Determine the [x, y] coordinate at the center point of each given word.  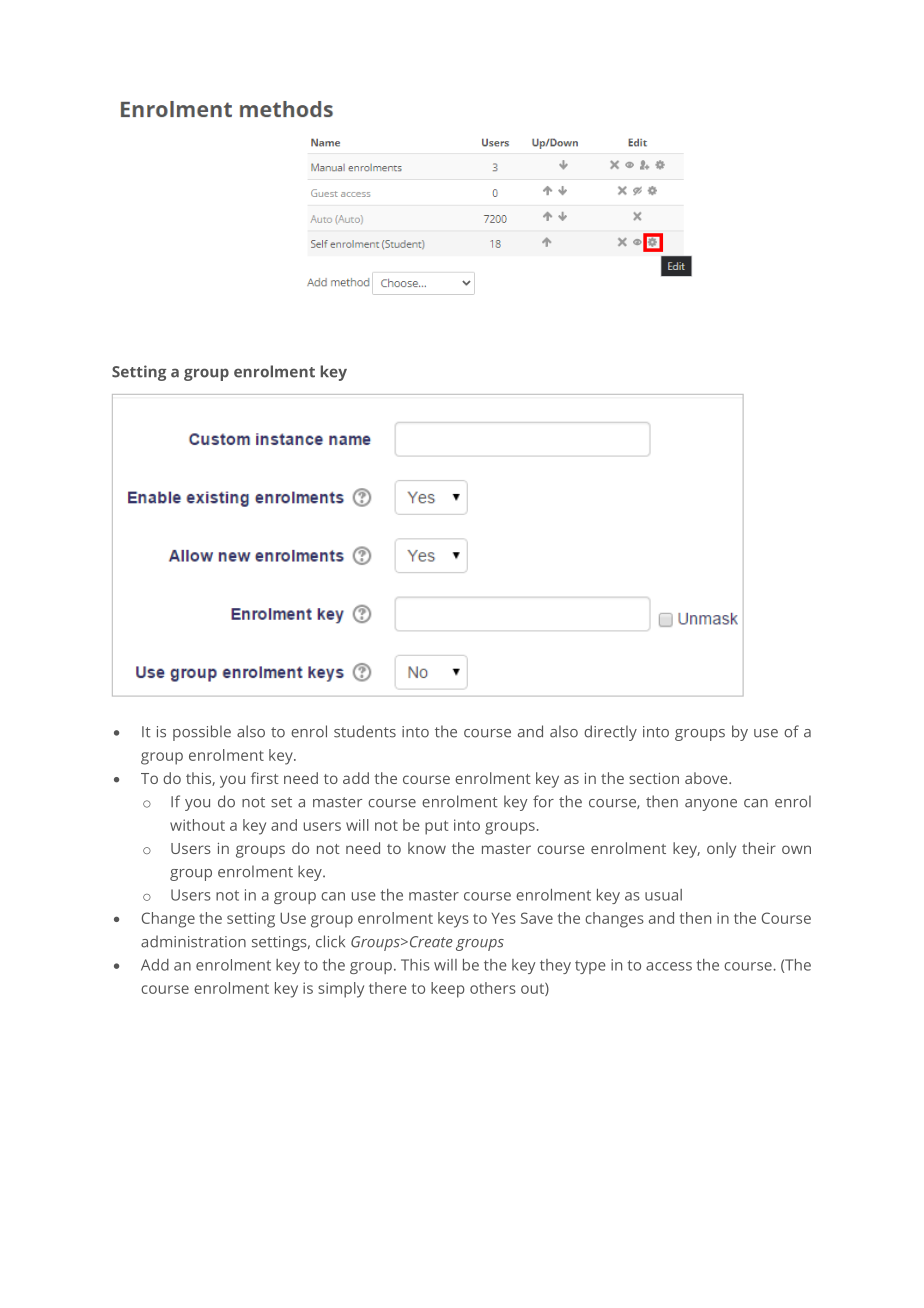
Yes [503, 918]
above [707, 778]
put [436, 827]
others [493, 988]
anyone [711, 805]
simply [341, 990]
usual [663, 895]
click [330, 941]
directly [610, 733]
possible [202, 733]
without [197, 825]
